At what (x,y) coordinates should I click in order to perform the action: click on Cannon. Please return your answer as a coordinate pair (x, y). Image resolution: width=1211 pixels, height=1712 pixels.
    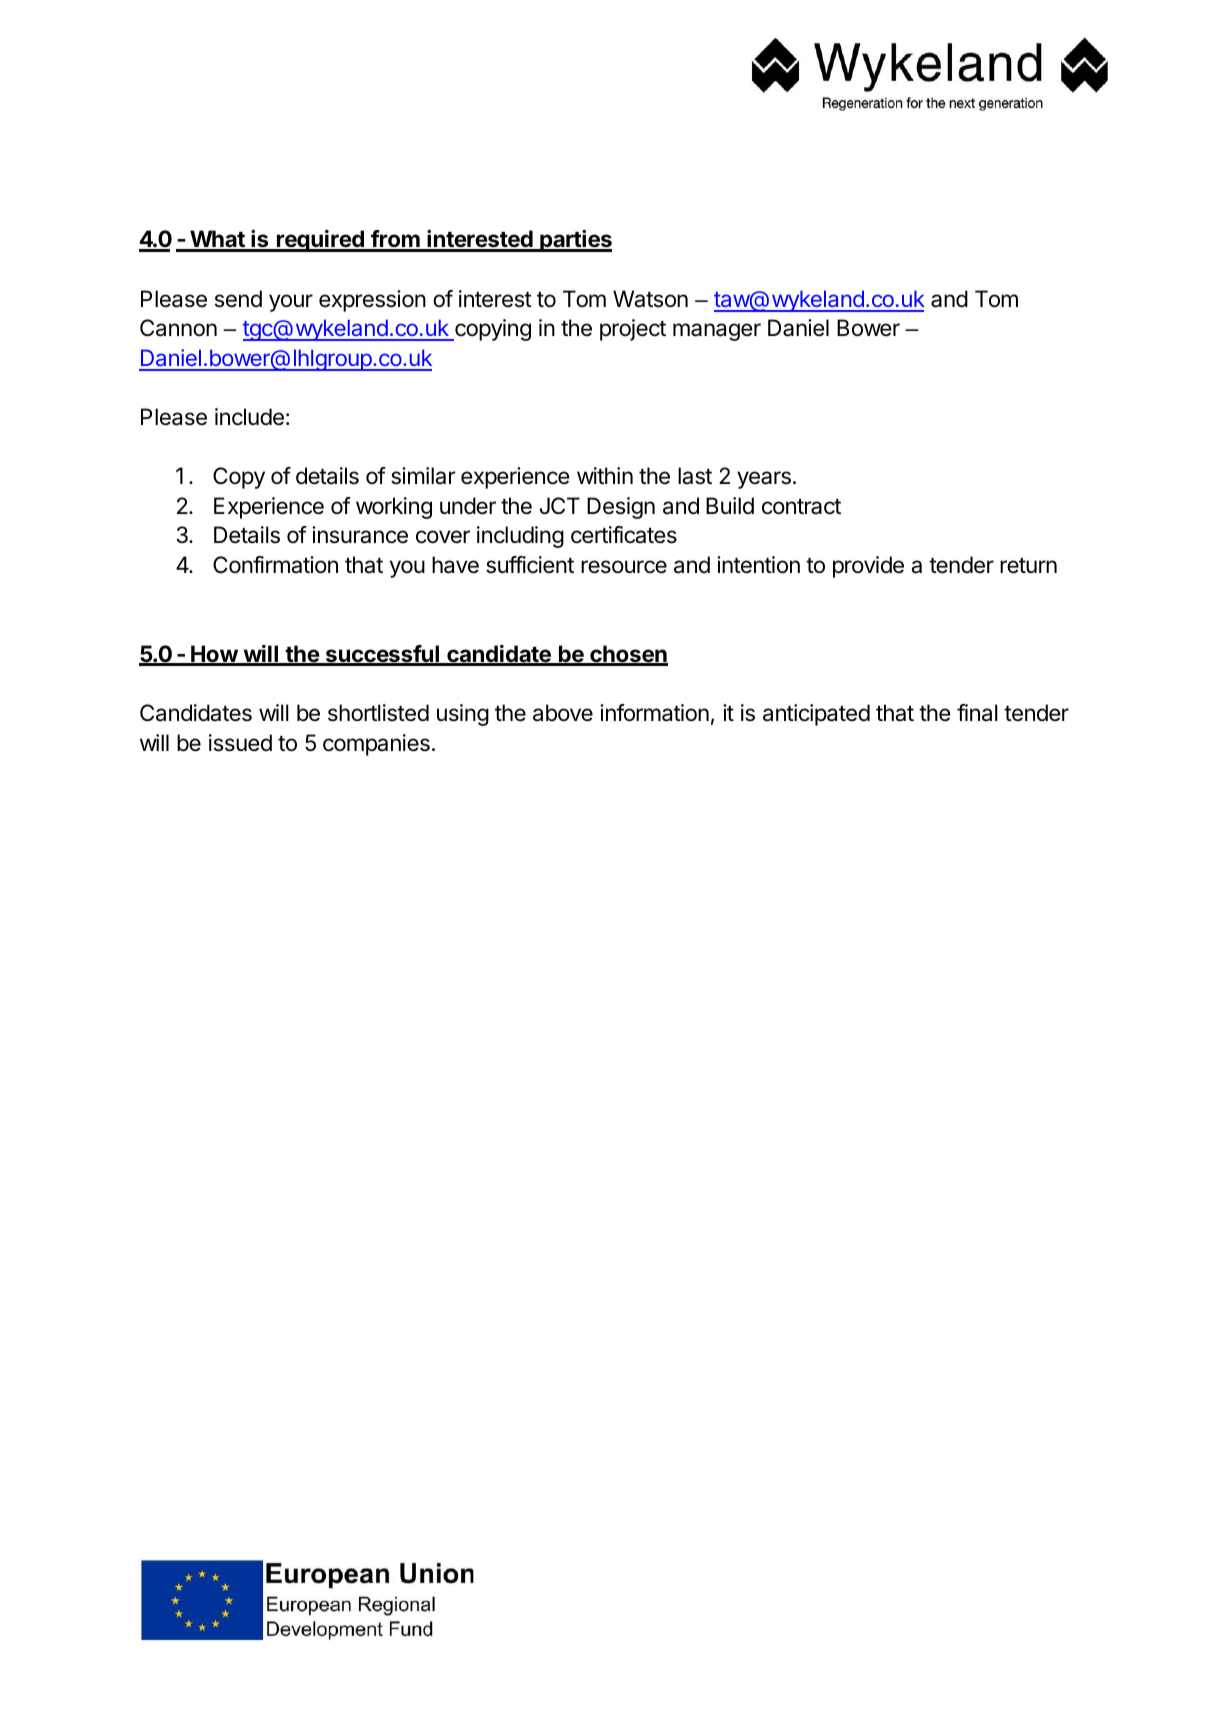
    Looking at the image, I should click on (178, 328).
